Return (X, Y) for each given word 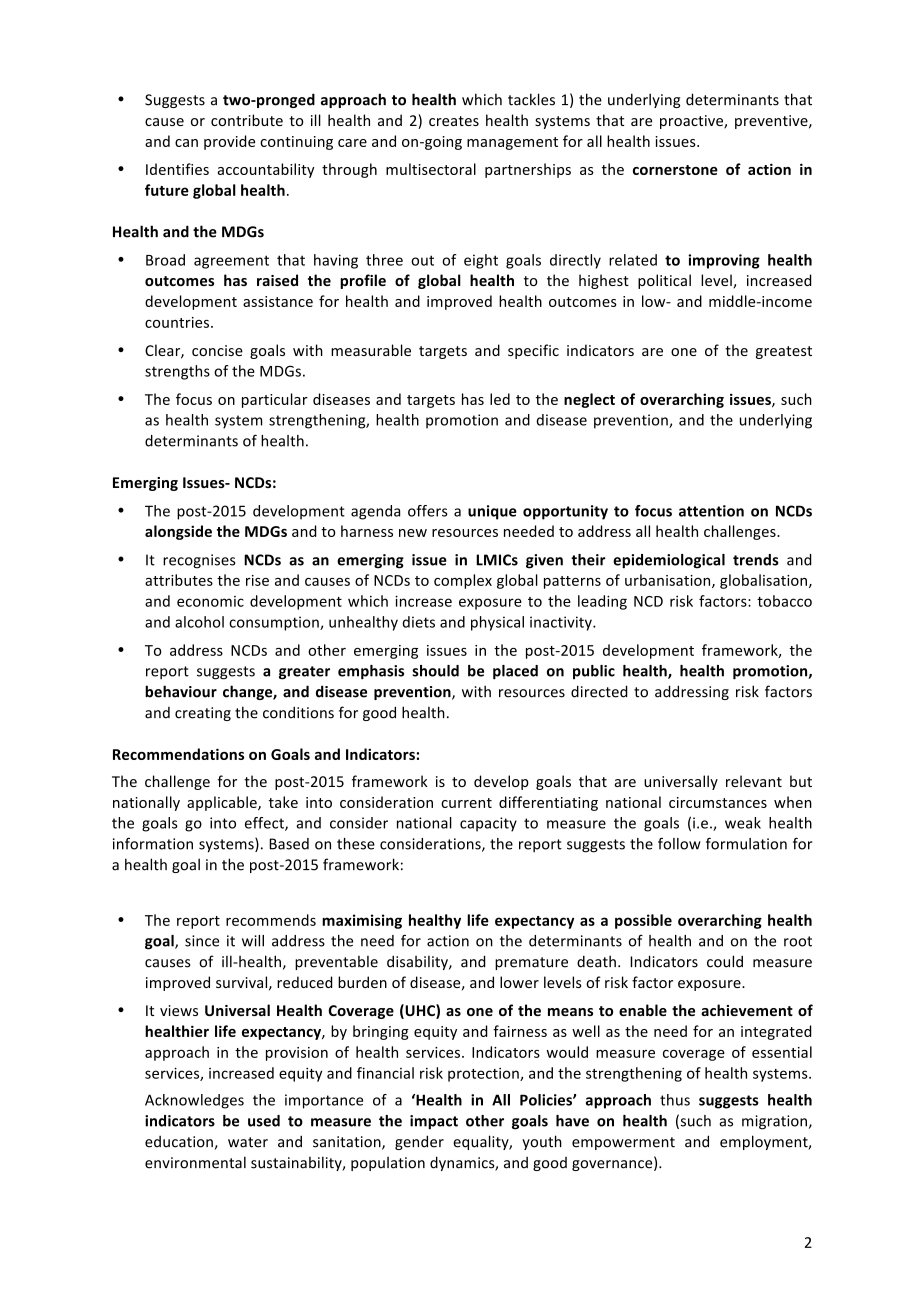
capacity (488, 824)
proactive (692, 122)
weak (743, 823)
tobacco (784, 601)
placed (515, 672)
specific (533, 351)
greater (304, 673)
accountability (266, 170)
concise (217, 350)
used (264, 1121)
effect (265, 824)
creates (454, 121)
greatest (784, 352)
